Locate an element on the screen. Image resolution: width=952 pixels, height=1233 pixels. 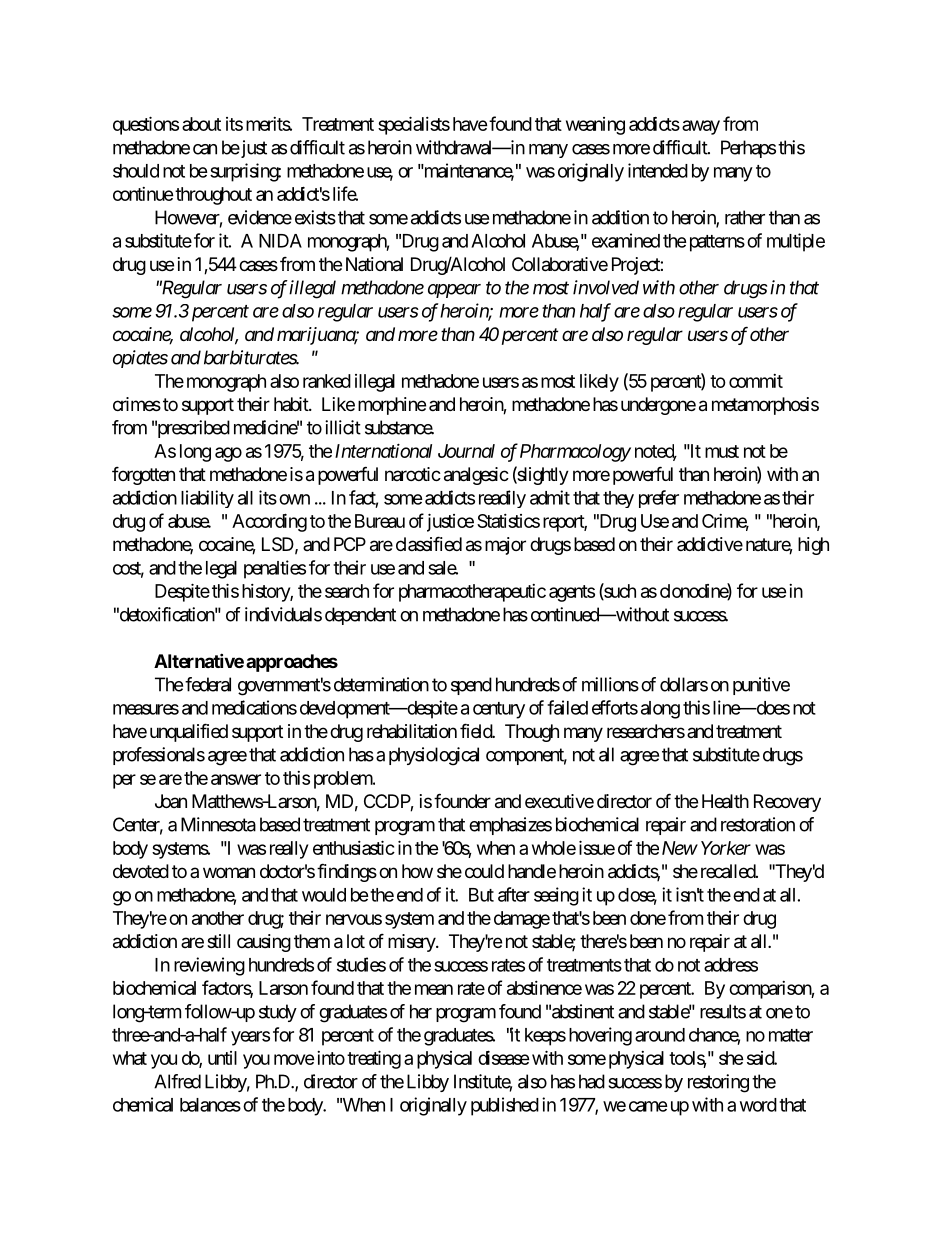
away is located at coordinates (701, 127).
